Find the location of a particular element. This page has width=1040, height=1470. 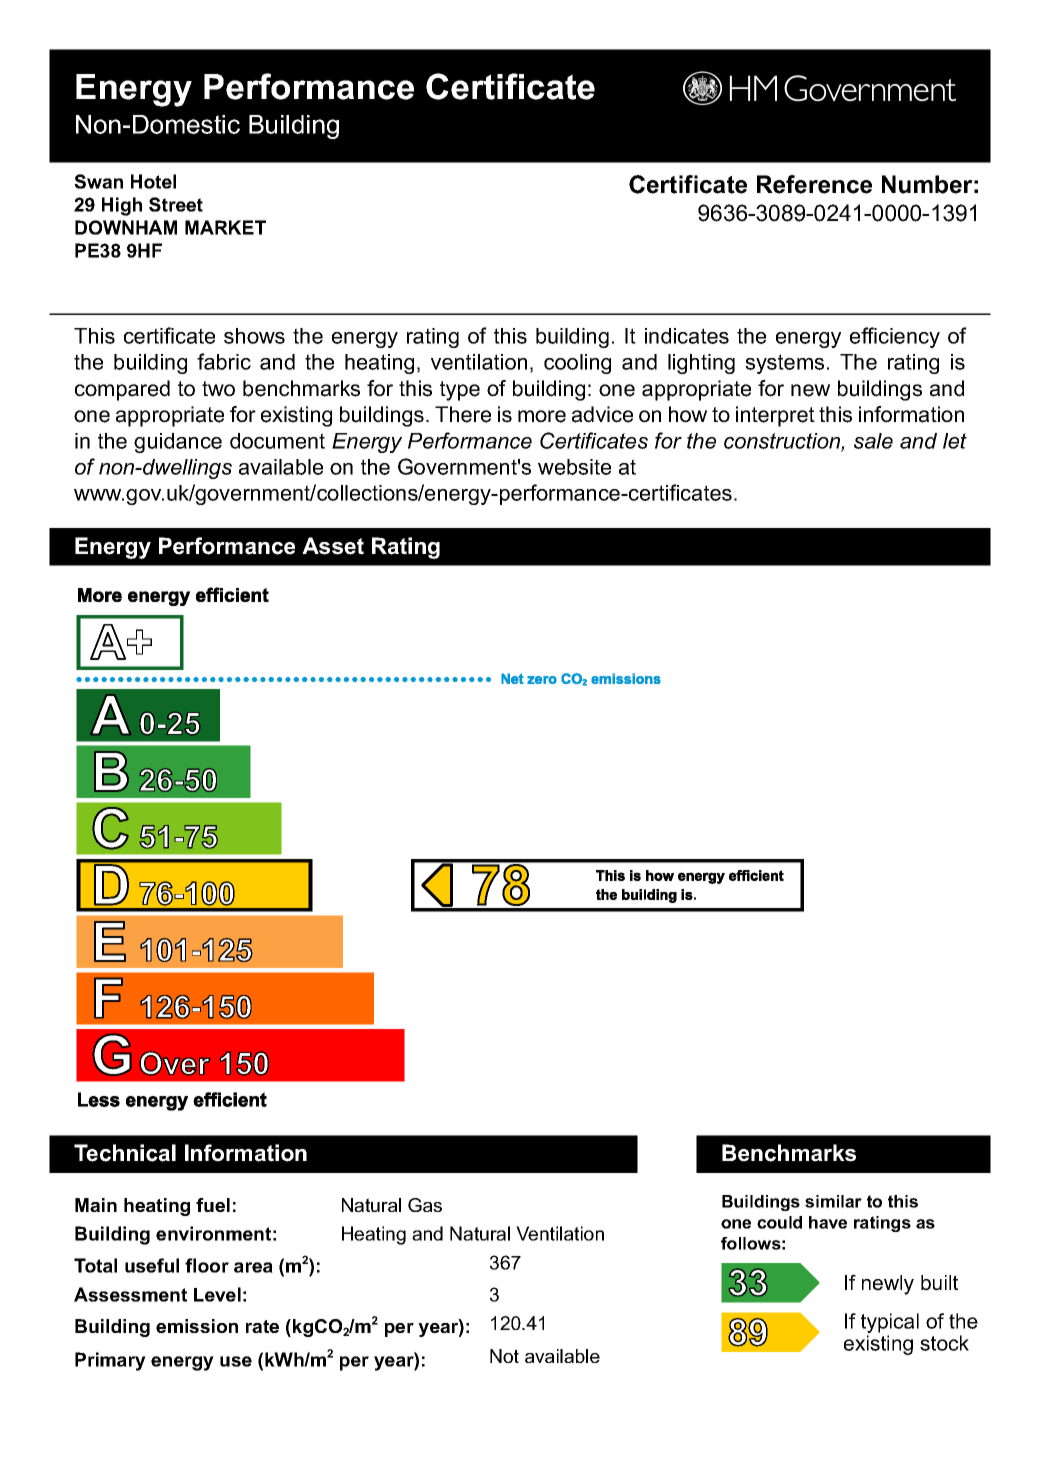

Not is located at coordinates (504, 1356).
